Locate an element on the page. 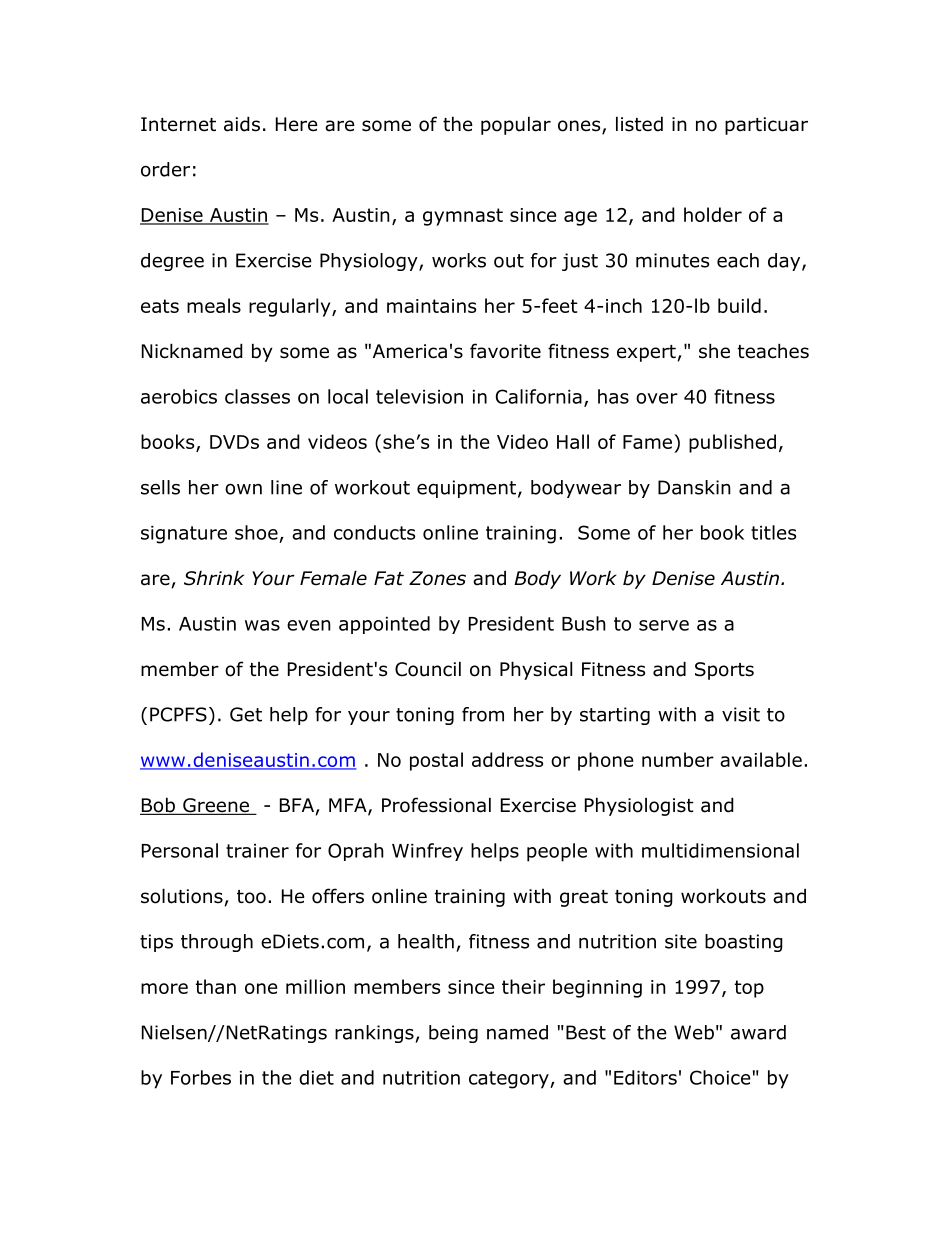 The width and height of the page is (952, 1233). Fat is located at coordinates (389, 578).
